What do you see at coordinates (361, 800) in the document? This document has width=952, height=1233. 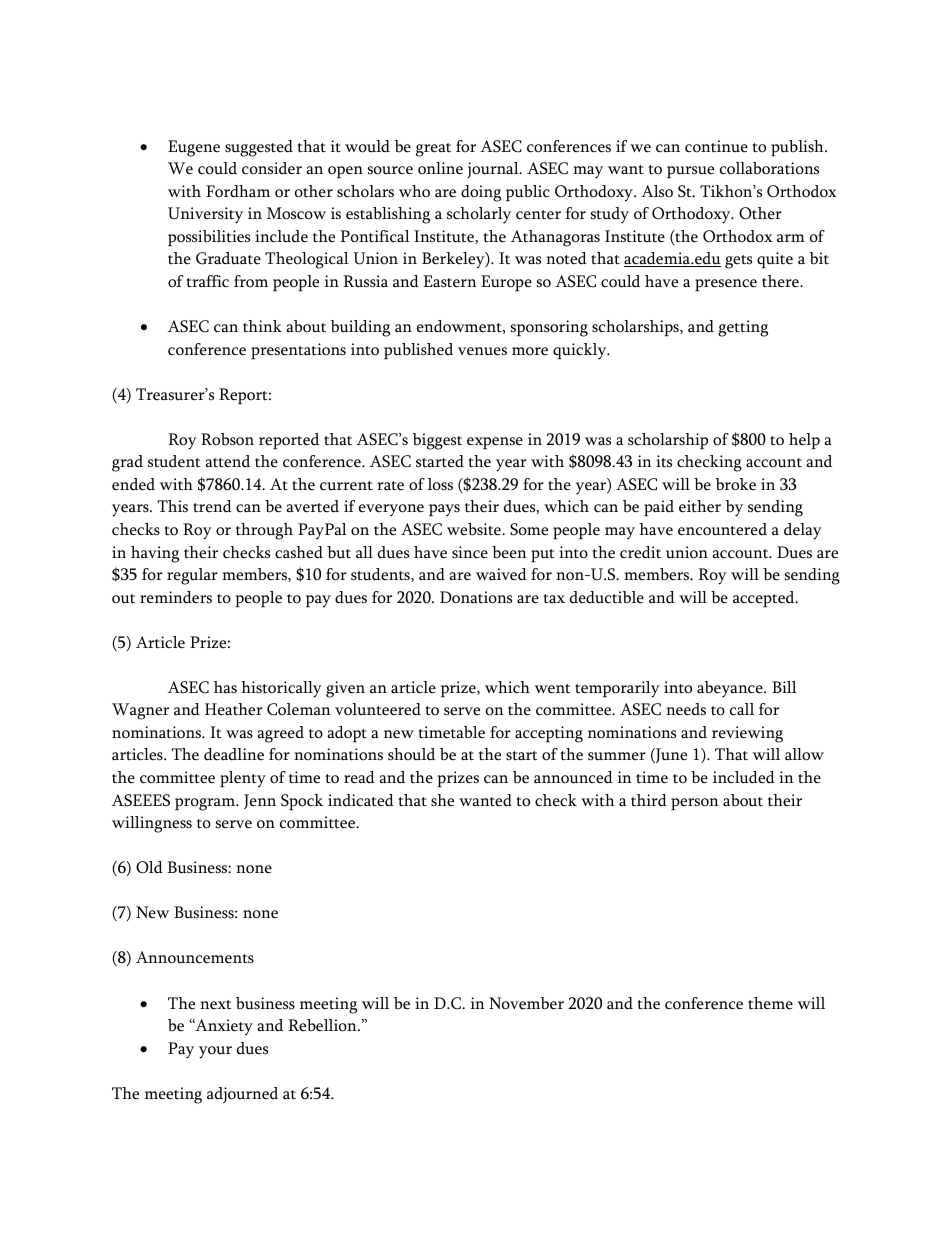 I see `indicated` at bounding box center [361, 800].
